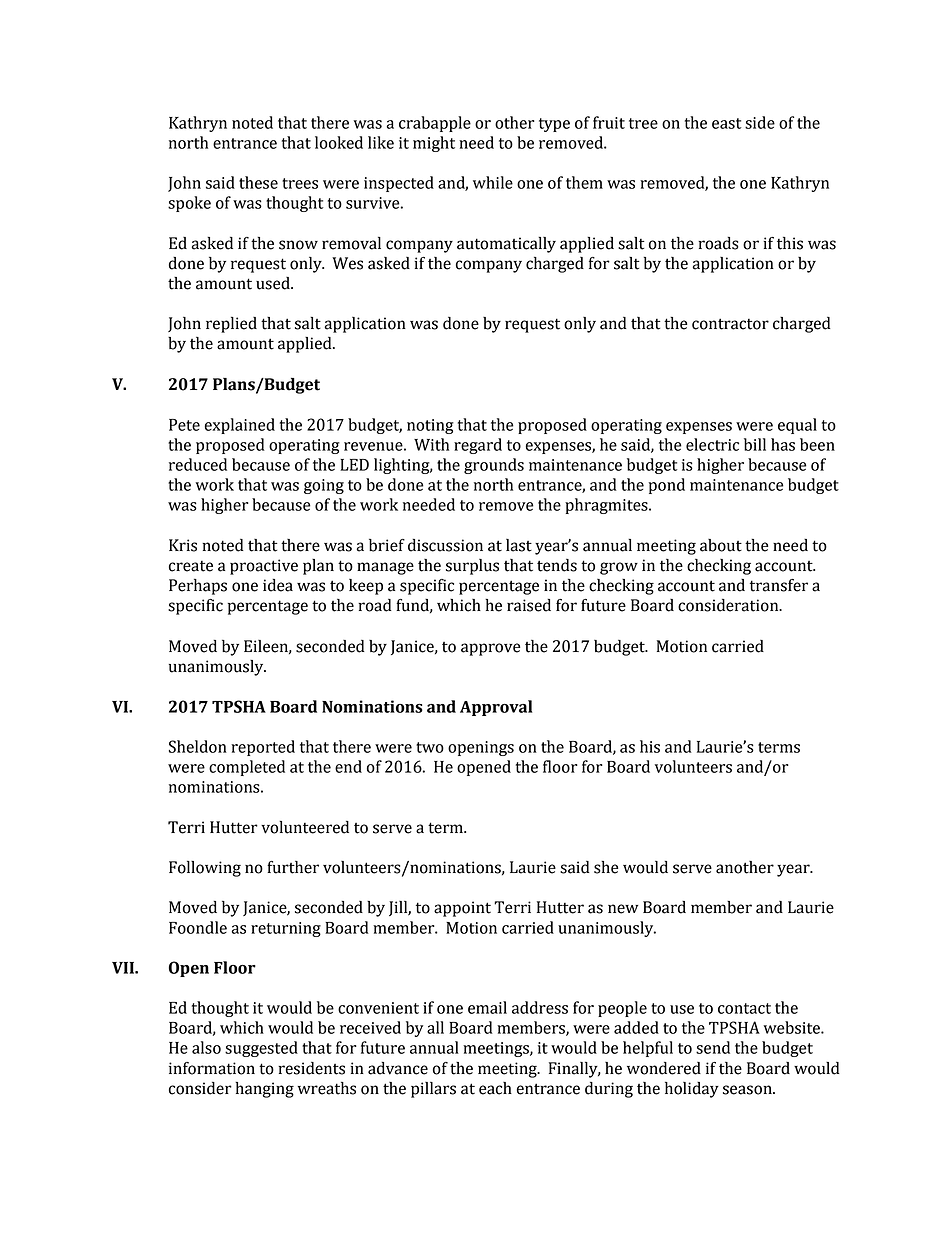  Describe the element at coordinates (493, 182) in the screenshot. I see `while` at that location.
